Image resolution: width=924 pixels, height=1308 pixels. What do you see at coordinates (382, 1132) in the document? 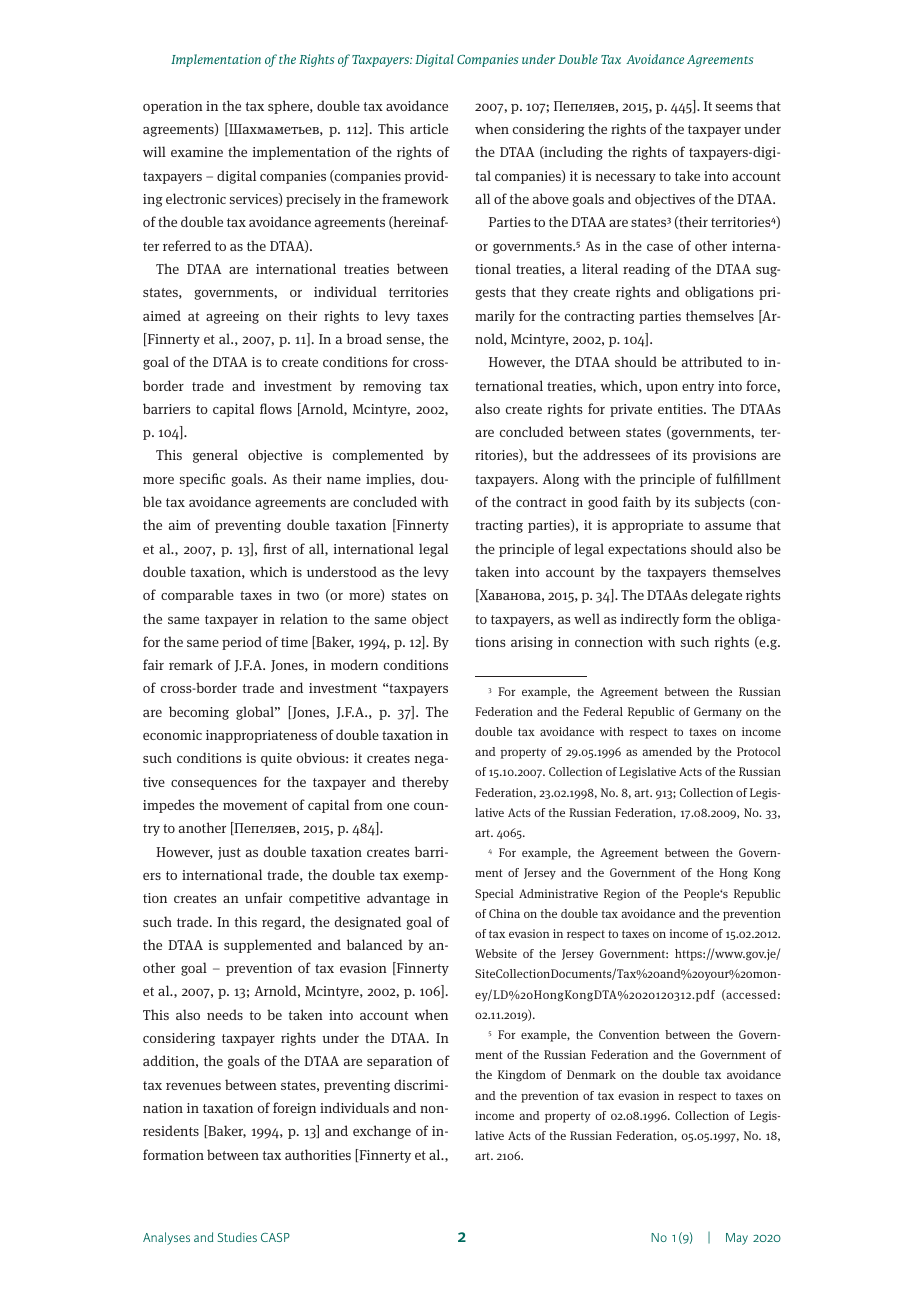
I see `exchange` at bounding box center [382, 1132].
